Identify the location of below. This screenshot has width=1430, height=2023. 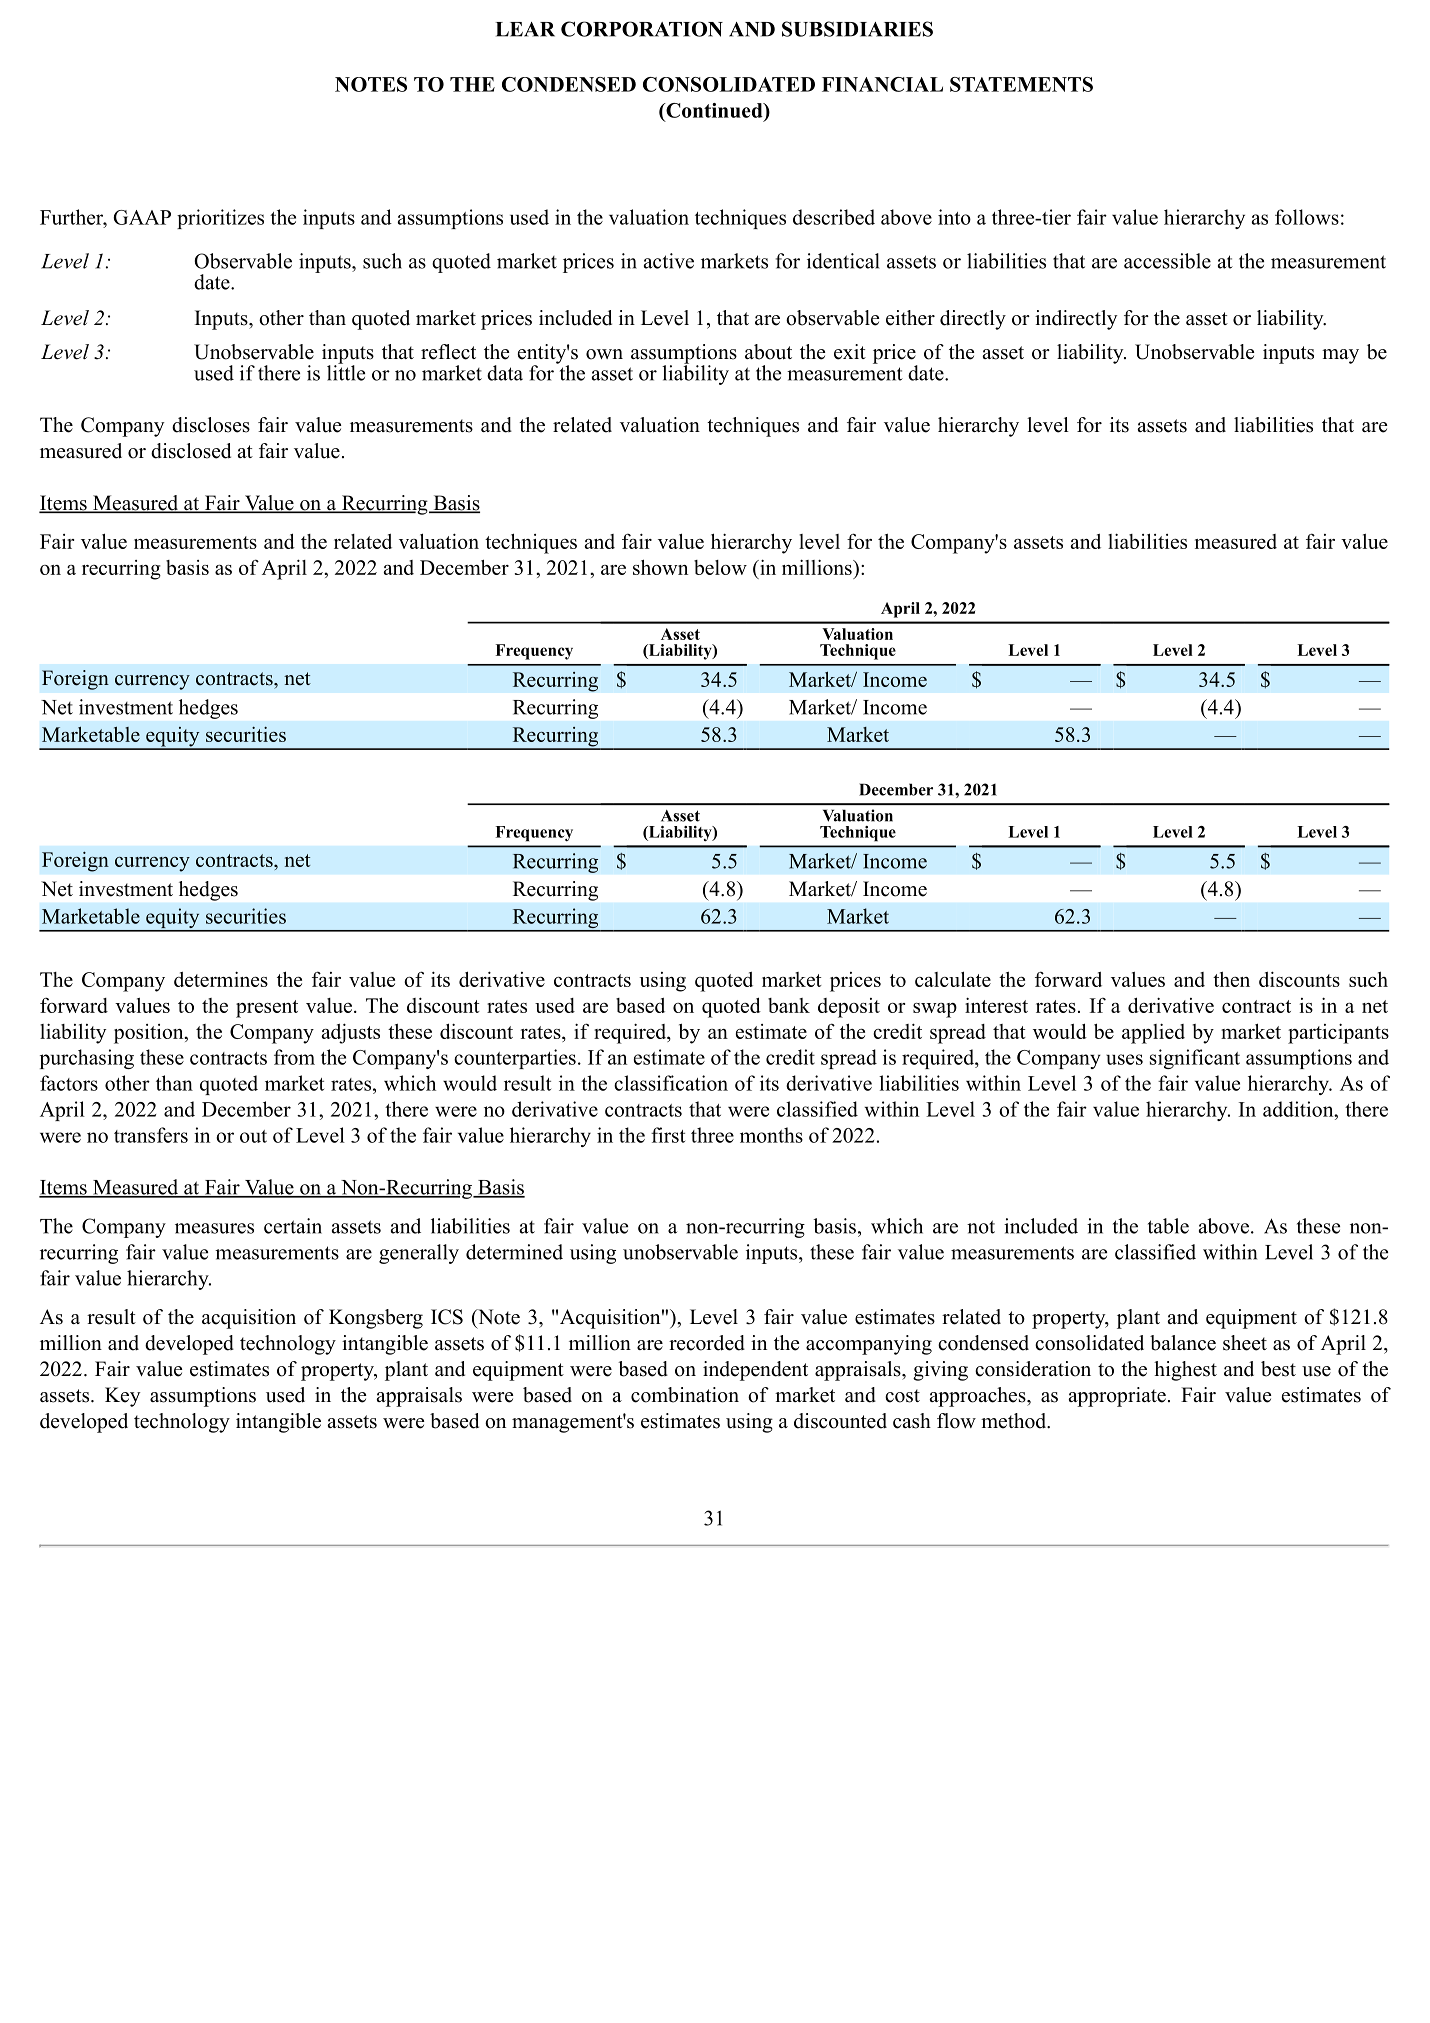
(720, 567).
